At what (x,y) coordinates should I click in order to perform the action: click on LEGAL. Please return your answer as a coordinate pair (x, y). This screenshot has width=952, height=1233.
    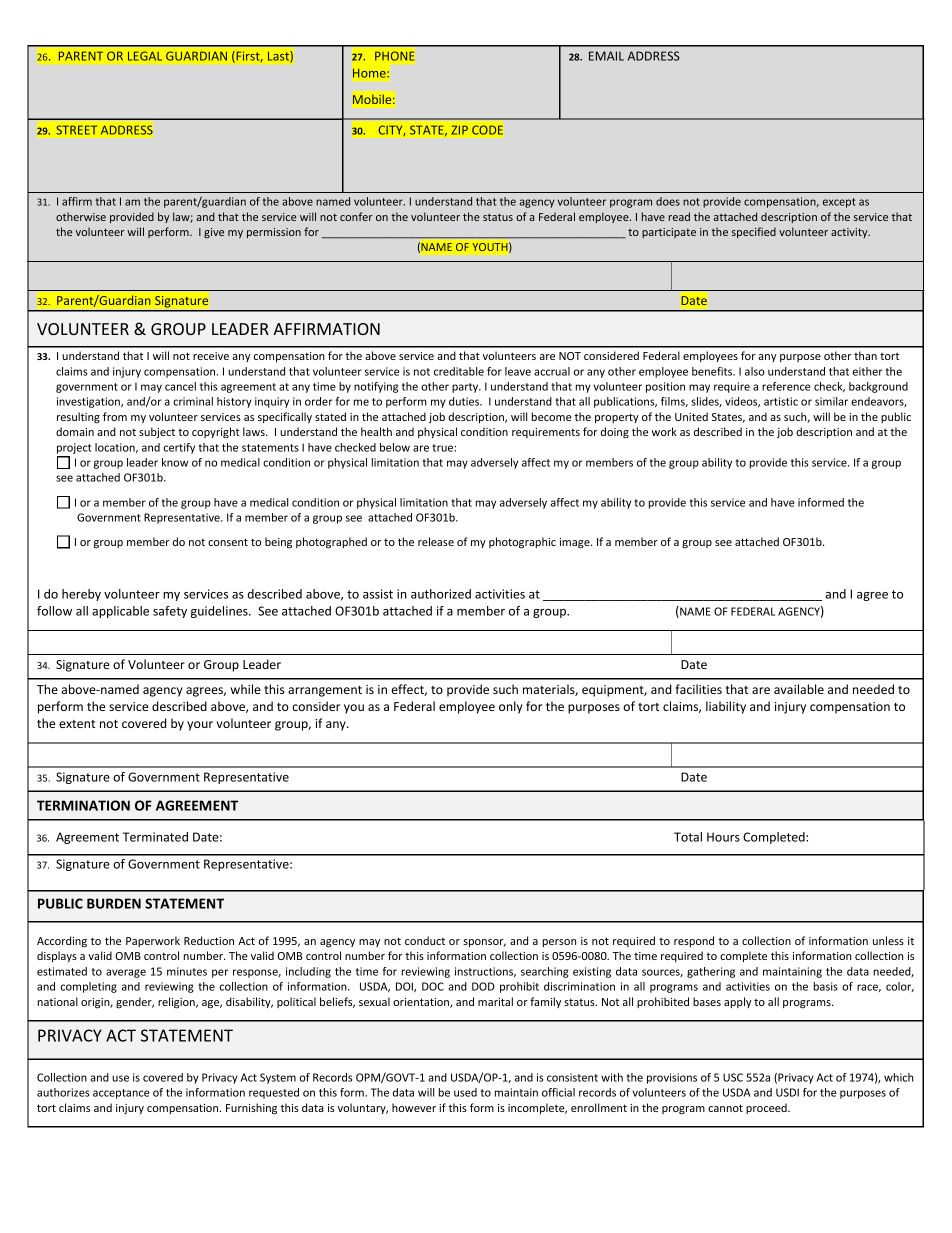
    Looking at the image, I should click on (145, 56).
